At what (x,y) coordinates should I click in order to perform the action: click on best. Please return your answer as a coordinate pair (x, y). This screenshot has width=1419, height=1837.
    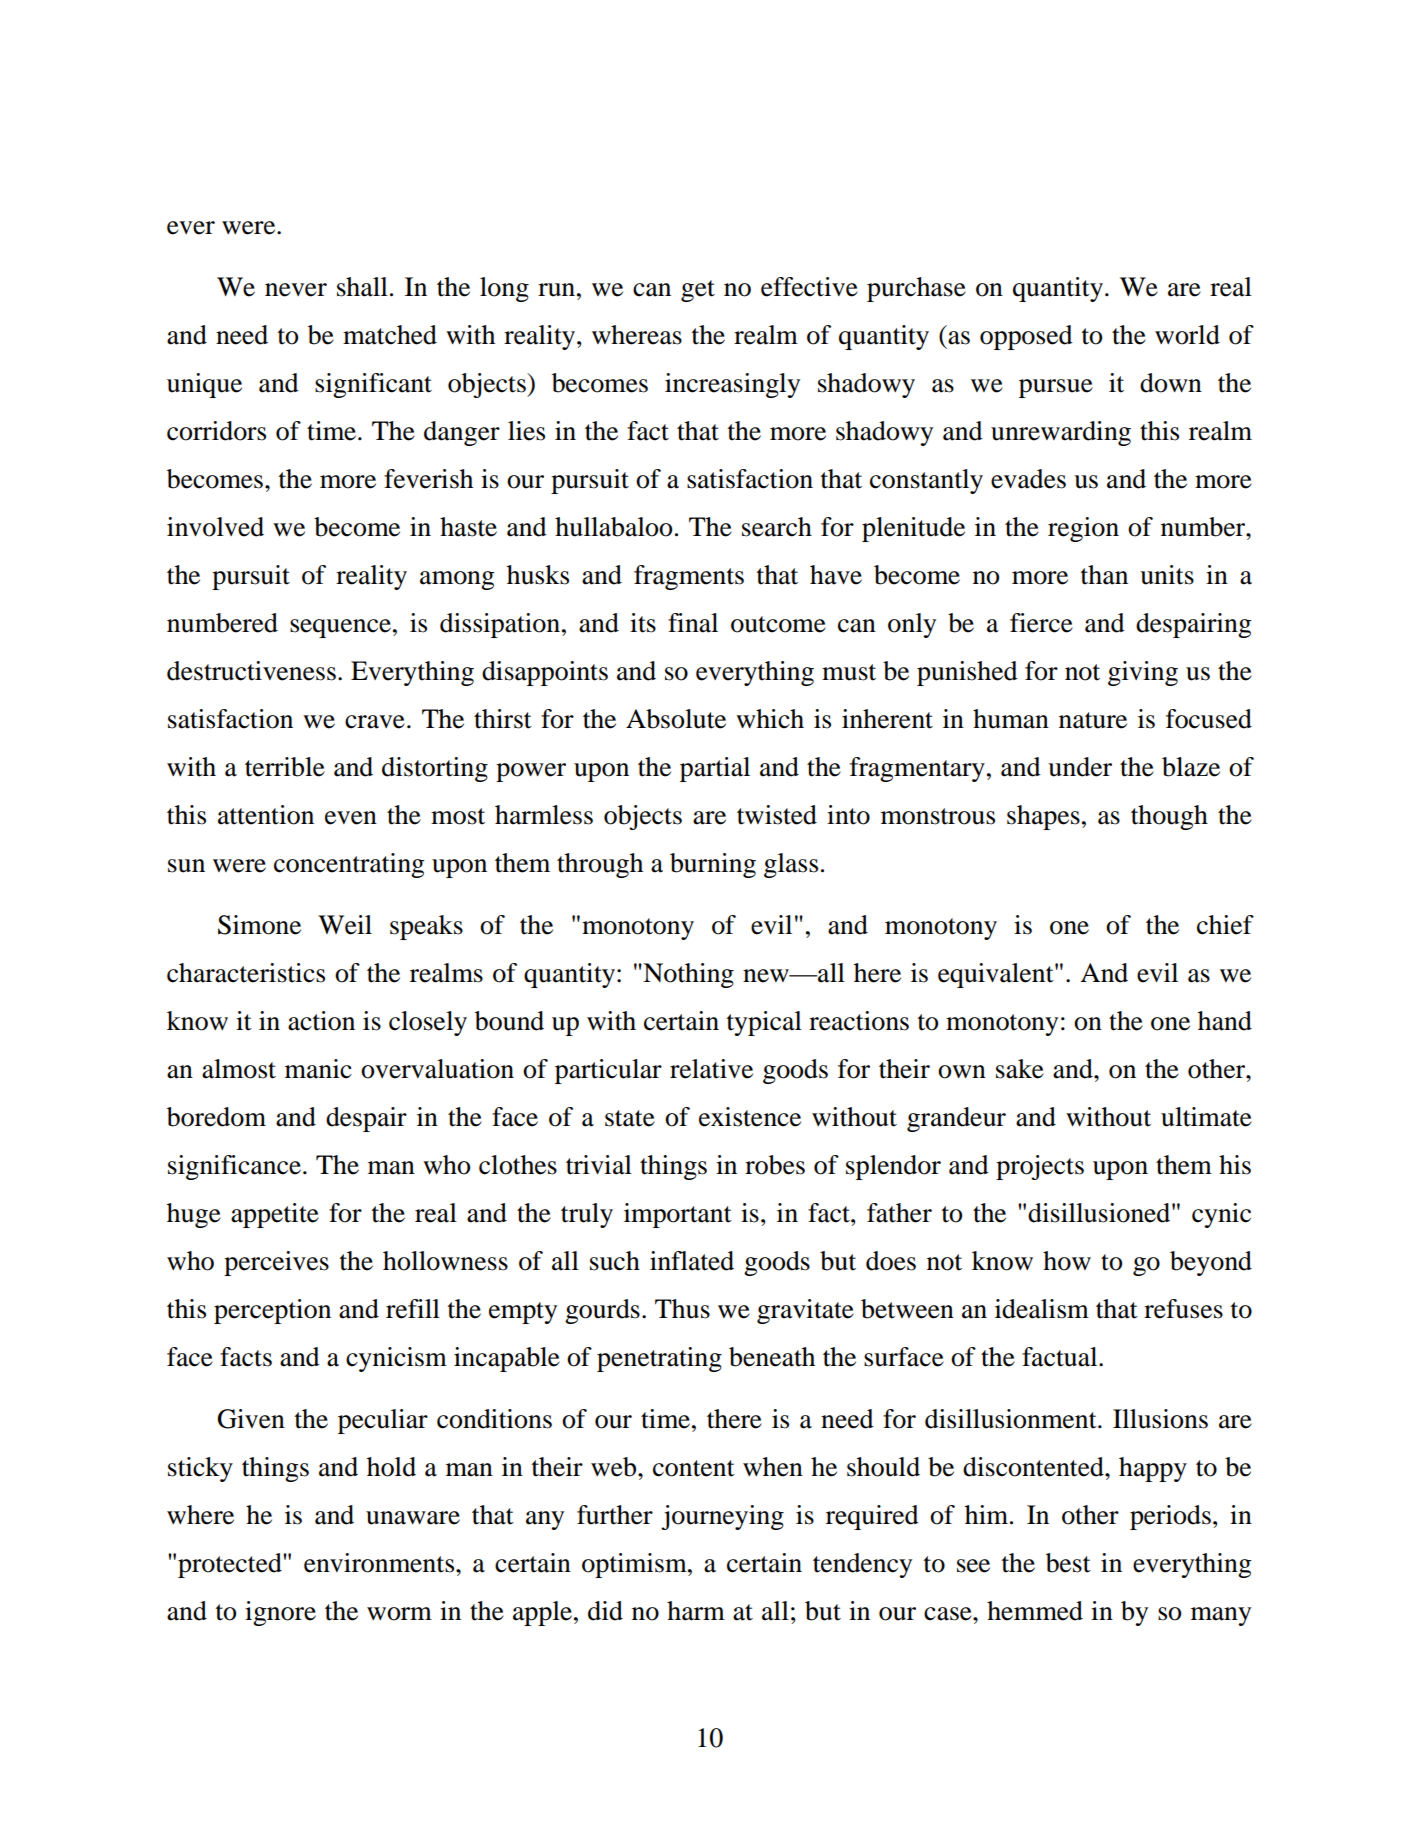
    Looking at the image, I should click on (1068, 1563).
